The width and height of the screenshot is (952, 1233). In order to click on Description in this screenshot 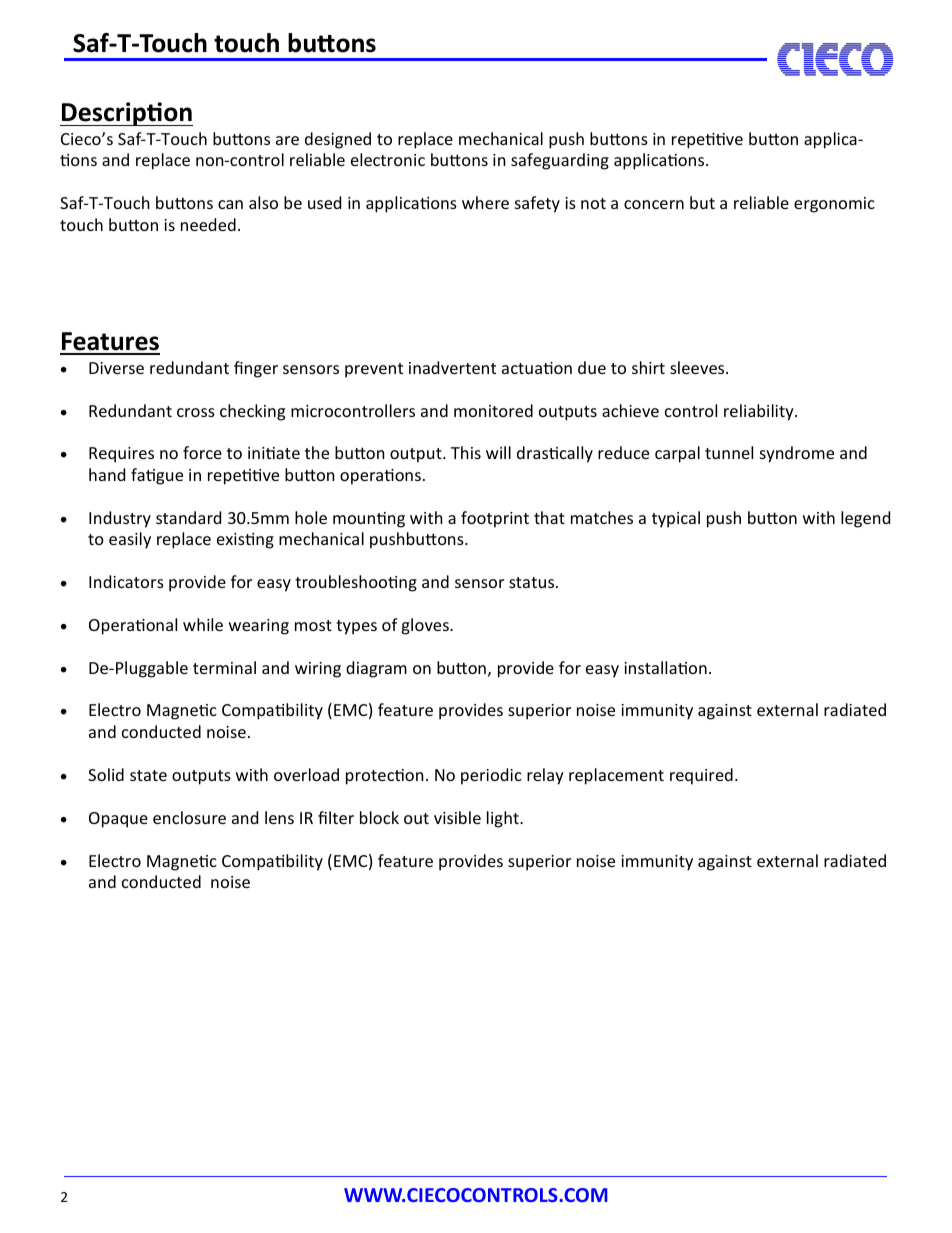, I will do `click(126, 114)`.
